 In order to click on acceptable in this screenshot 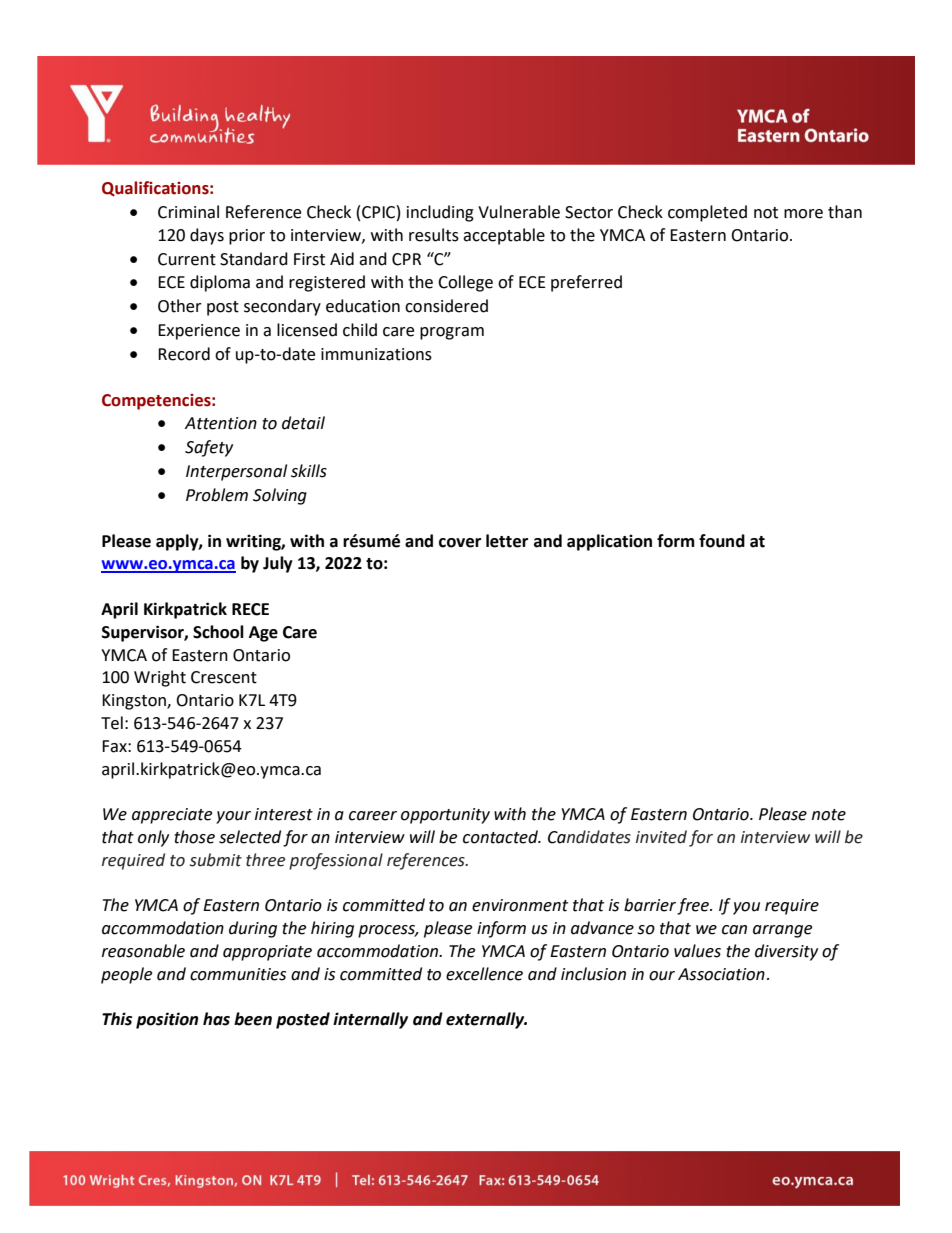, I will do `click(504, 236)`.
